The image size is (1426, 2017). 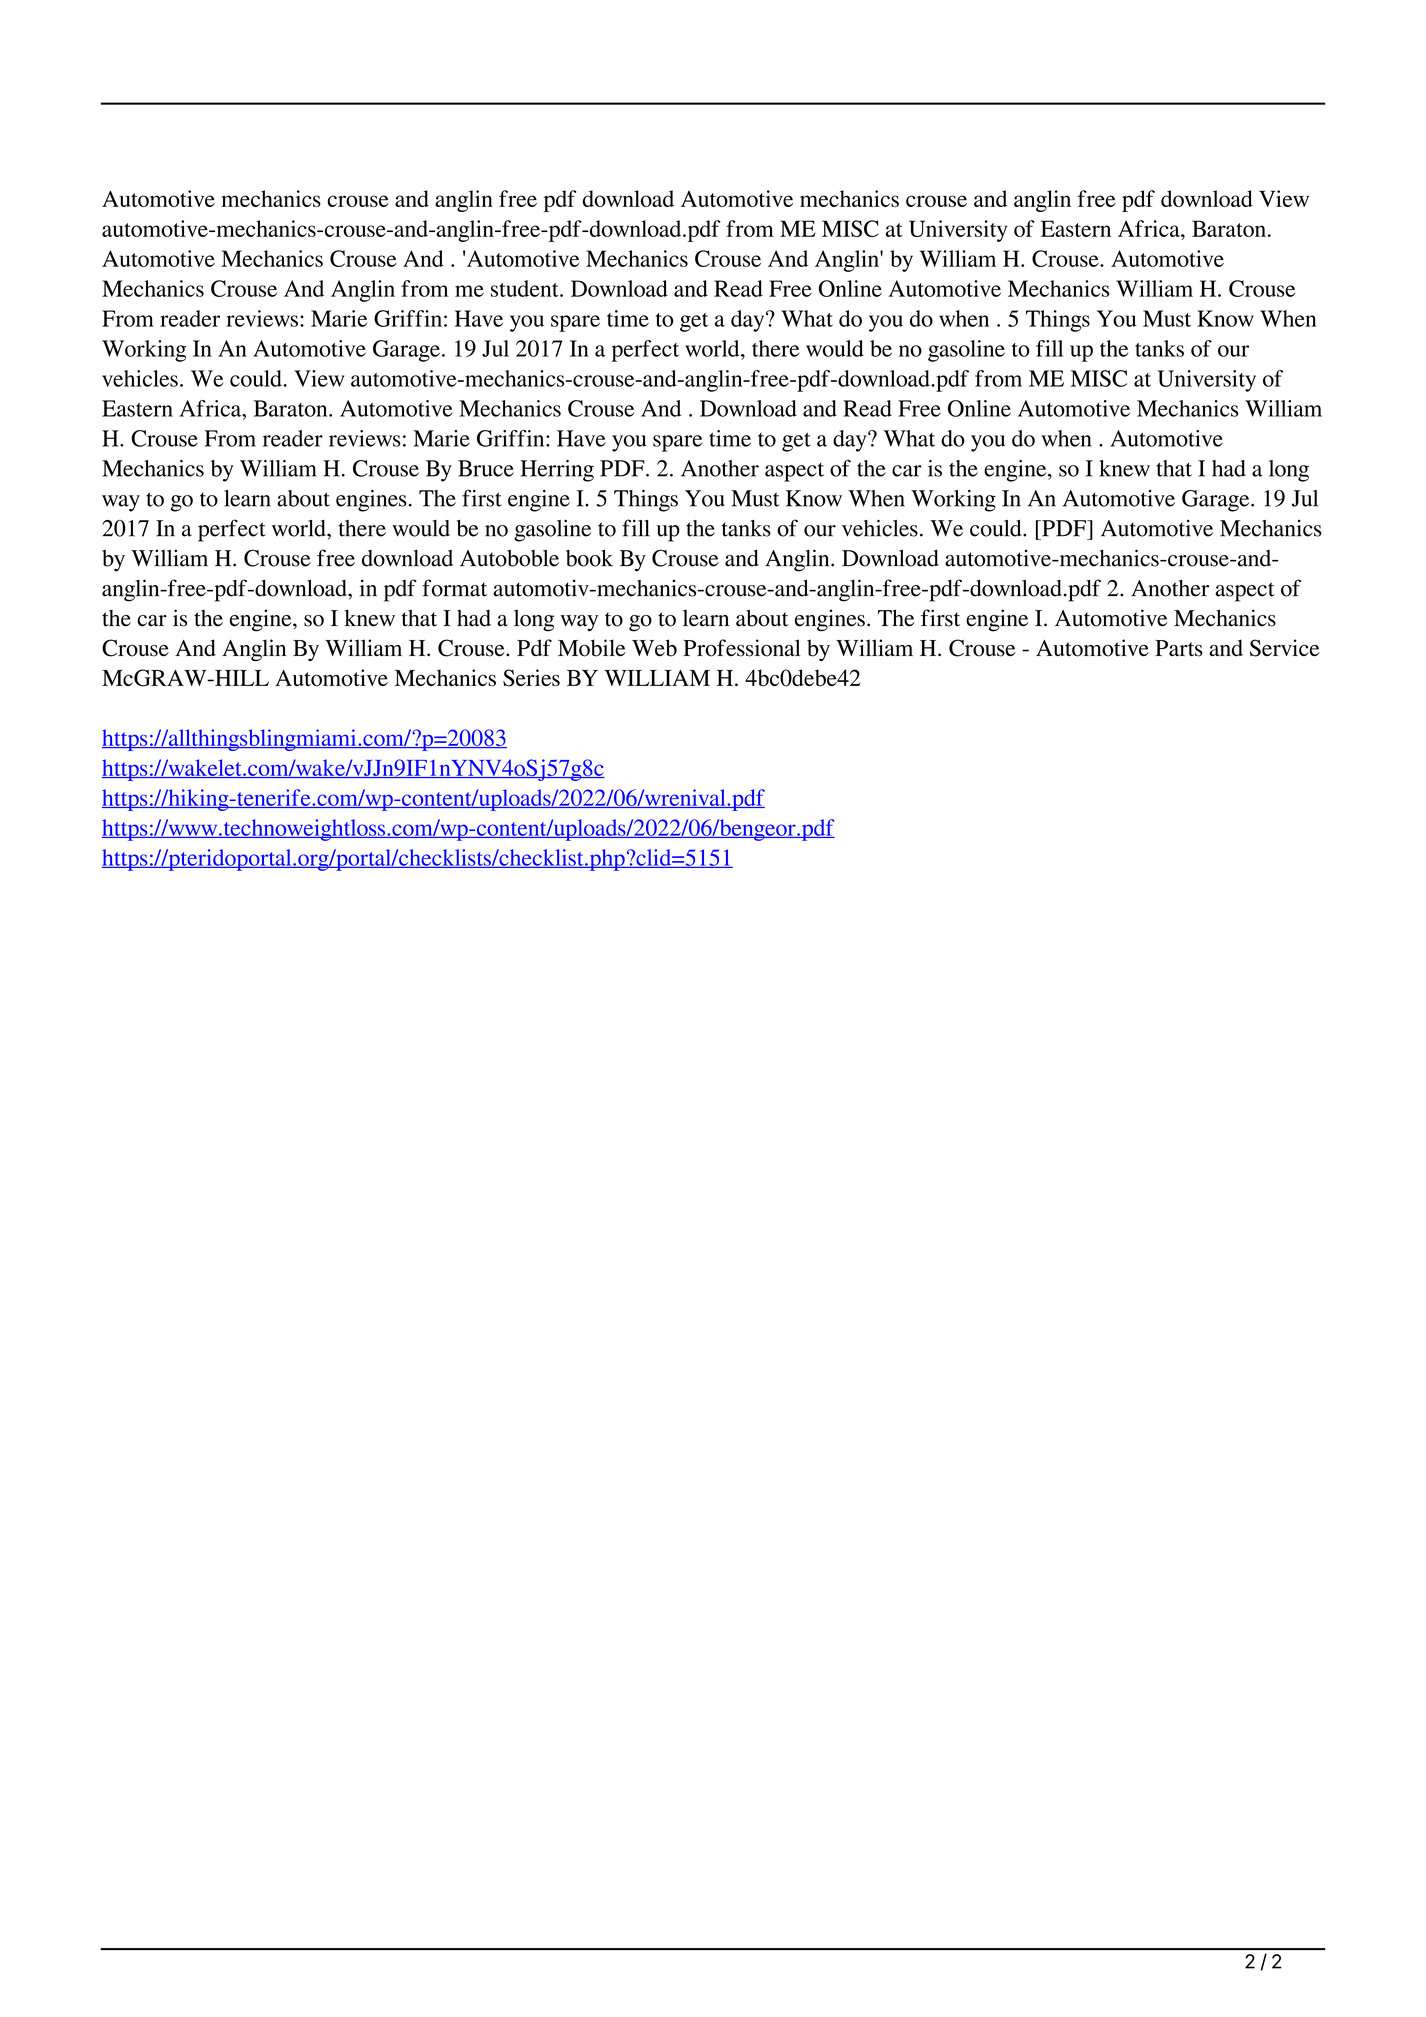 What do you see at coordinates (526, 288) in the page?
I see `student` at bounding box center [526, 288].
